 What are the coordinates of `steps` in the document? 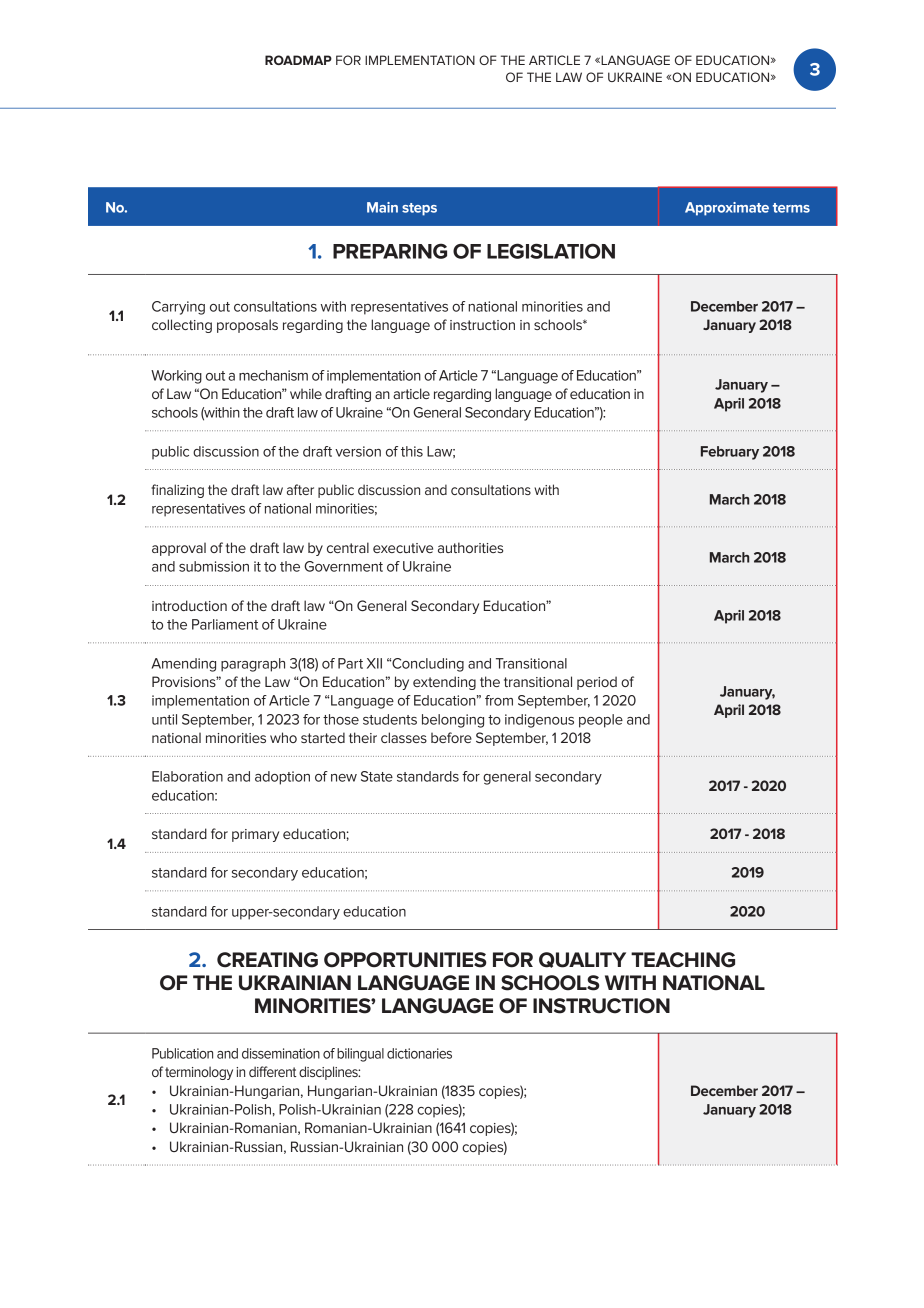 It's located at (419, 209).
